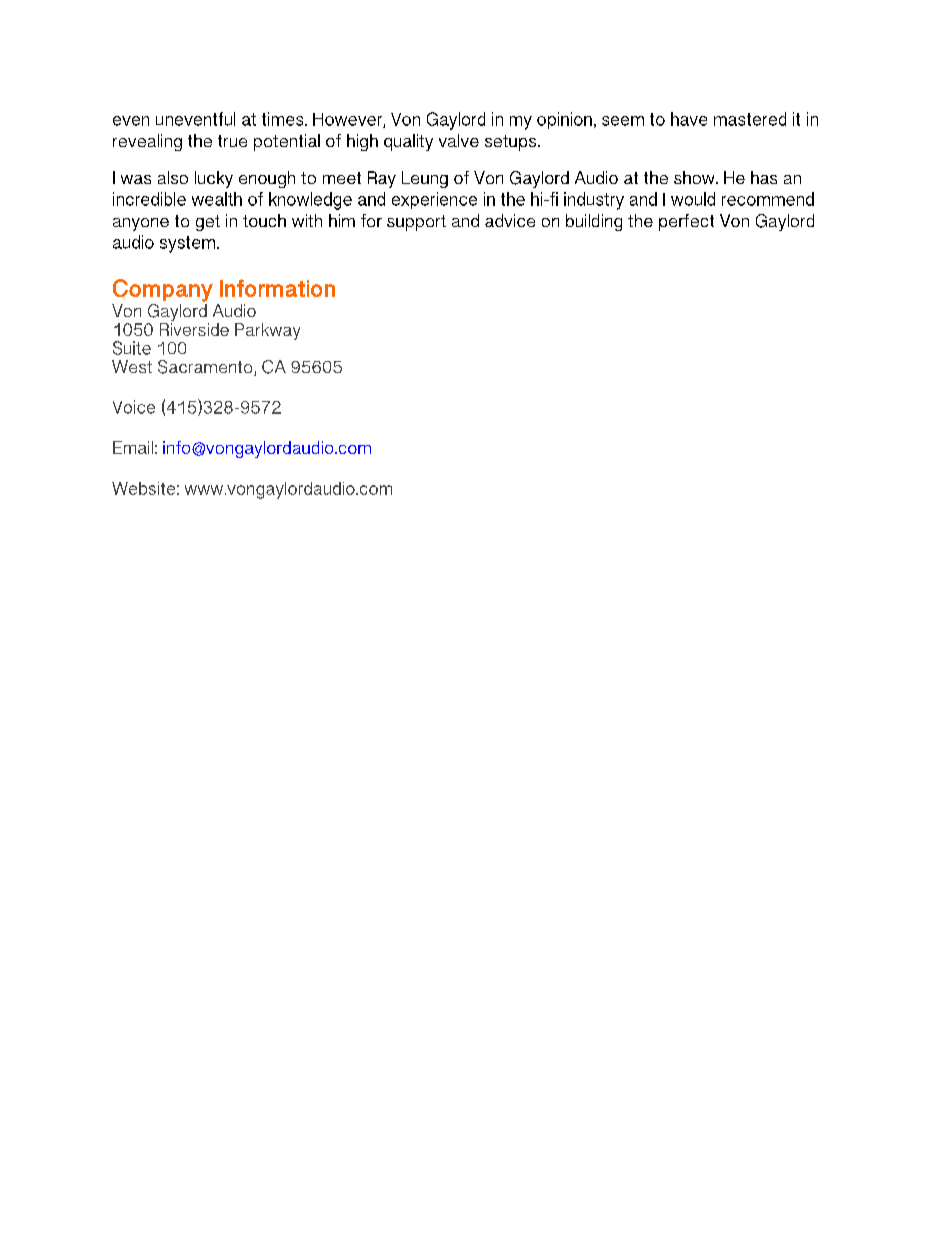  Describe the element at coordinates (208, 223) in the image. I see `get` at that location.
